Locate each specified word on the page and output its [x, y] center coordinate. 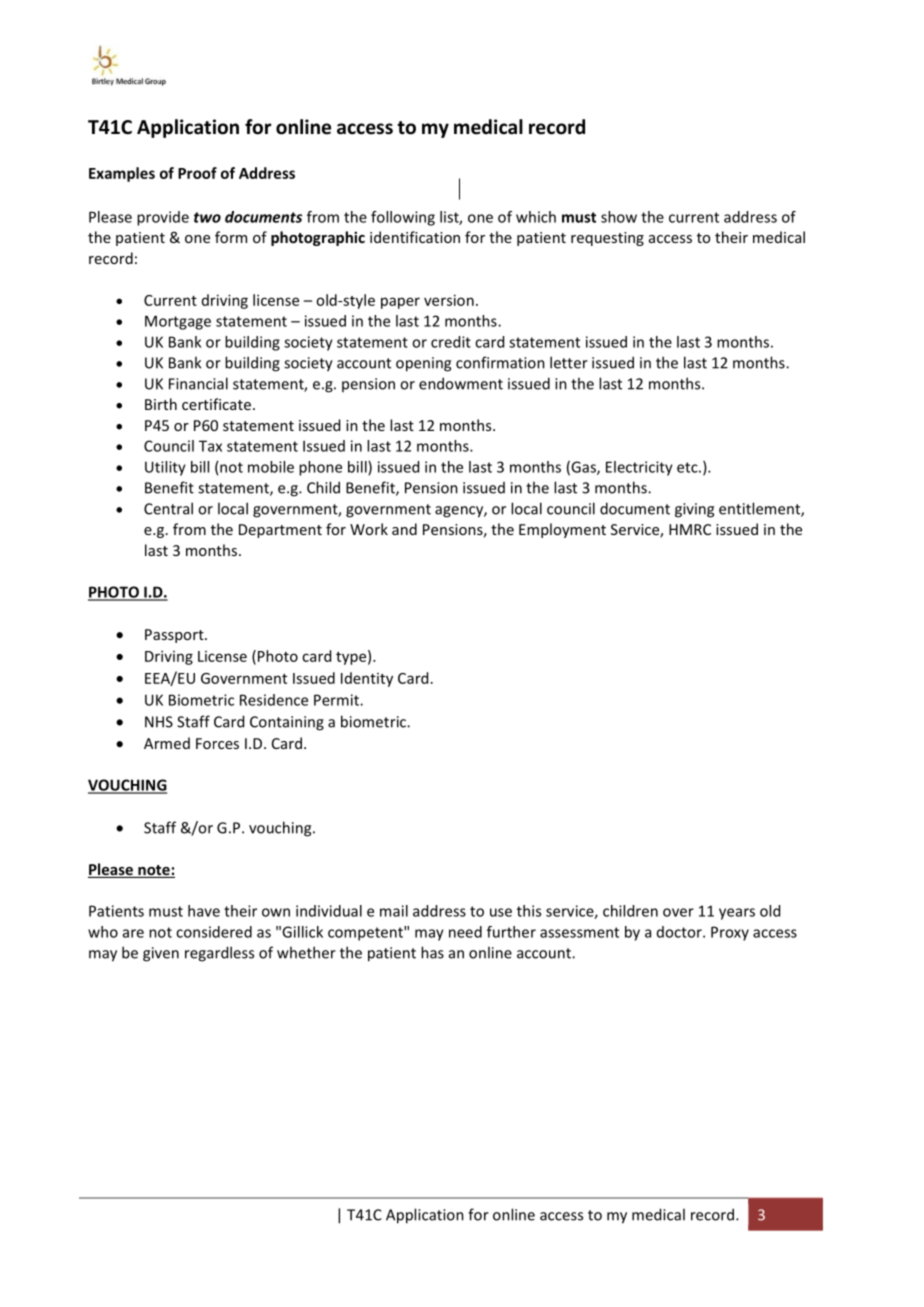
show [619, 217]
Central [168, 508]
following [403, 218]
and [404, 529]
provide [163, 218]
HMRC [690, 529]
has [432, 952]
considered [214, 932]
